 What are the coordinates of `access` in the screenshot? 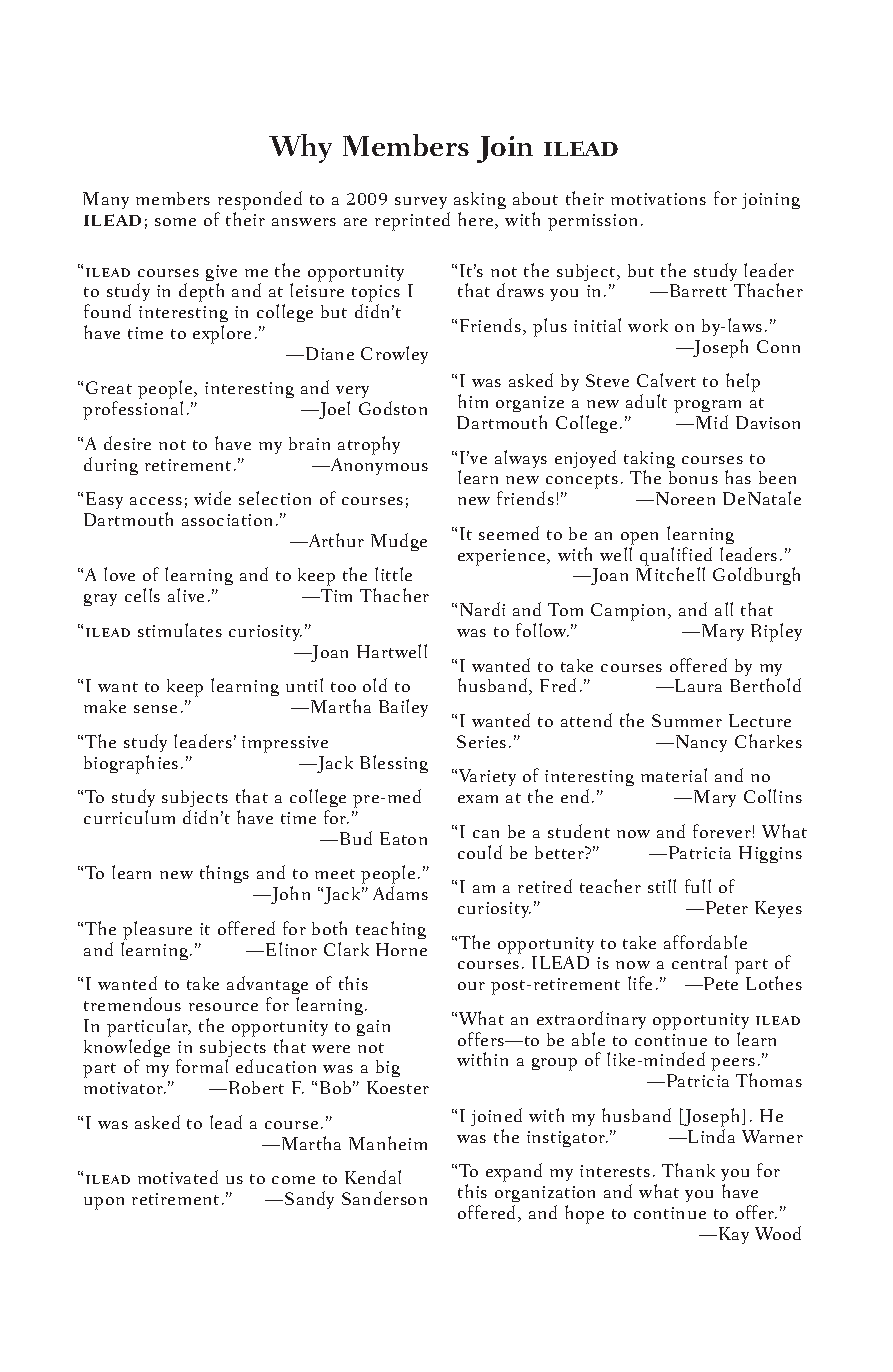 It's located at (156, 501).
